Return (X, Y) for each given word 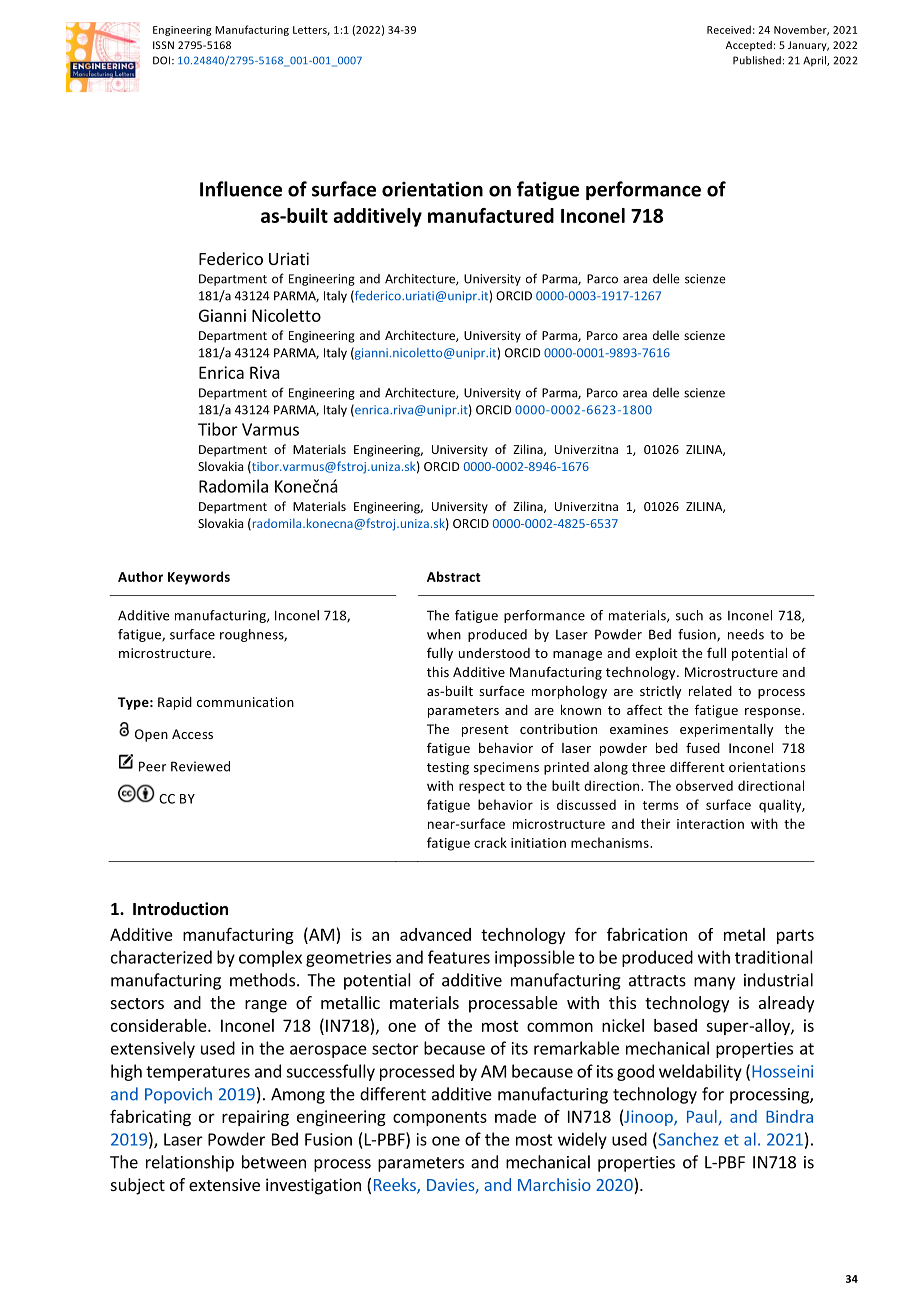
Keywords (199, 578)
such (689, 615)
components (440, 1118)
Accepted (749, 46)
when (444, 634)
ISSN (163, 45)
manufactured (491, 215)
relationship (190, 1163)
